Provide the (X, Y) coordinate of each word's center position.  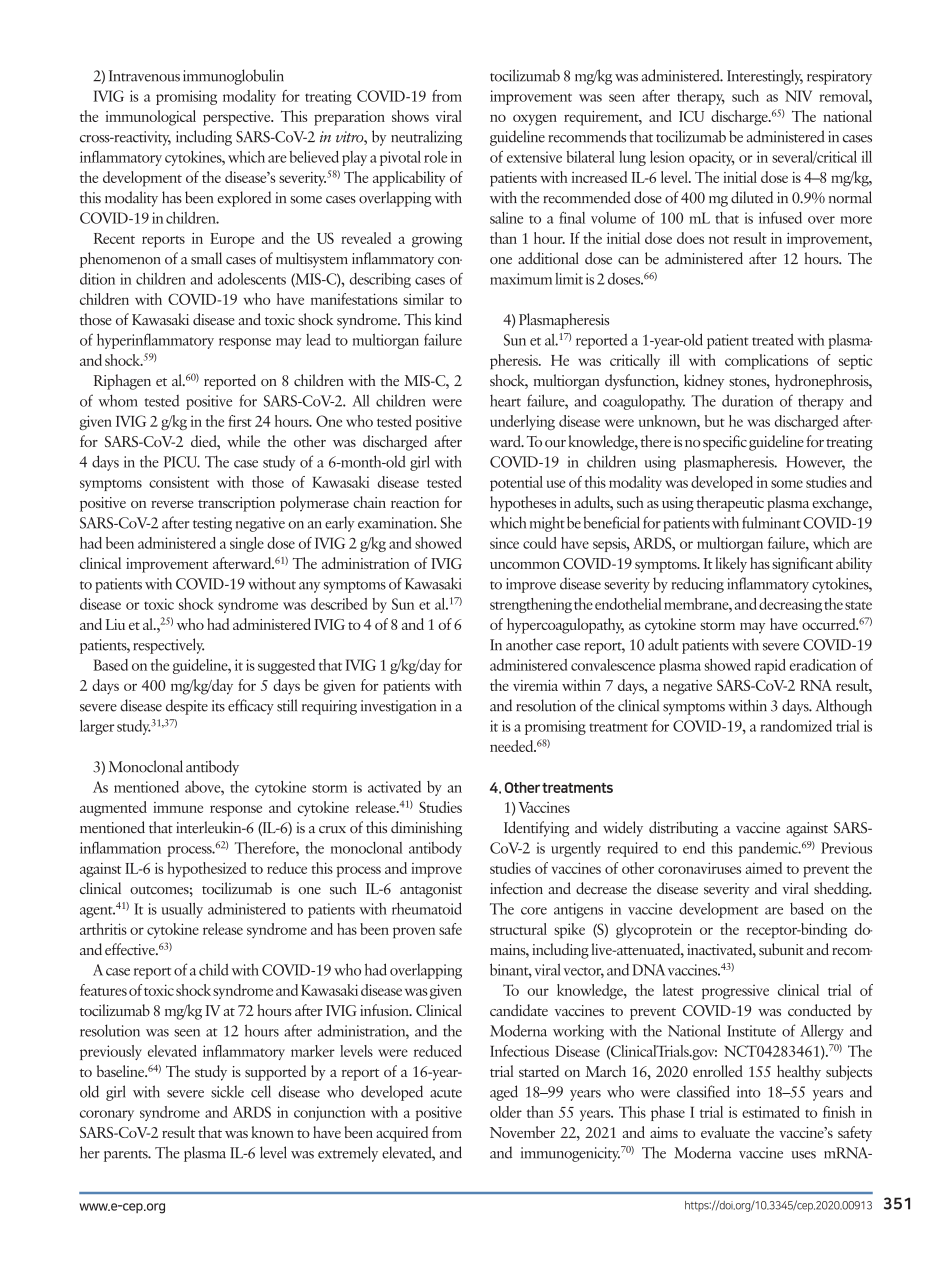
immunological (151, 118)
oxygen (535, 120)
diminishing (426, 829)
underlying (522, 422)
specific (725, 443)
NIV (798, 96)
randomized (796, 726)
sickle (227, 1091)
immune (178, 807)
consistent (179, 482)
